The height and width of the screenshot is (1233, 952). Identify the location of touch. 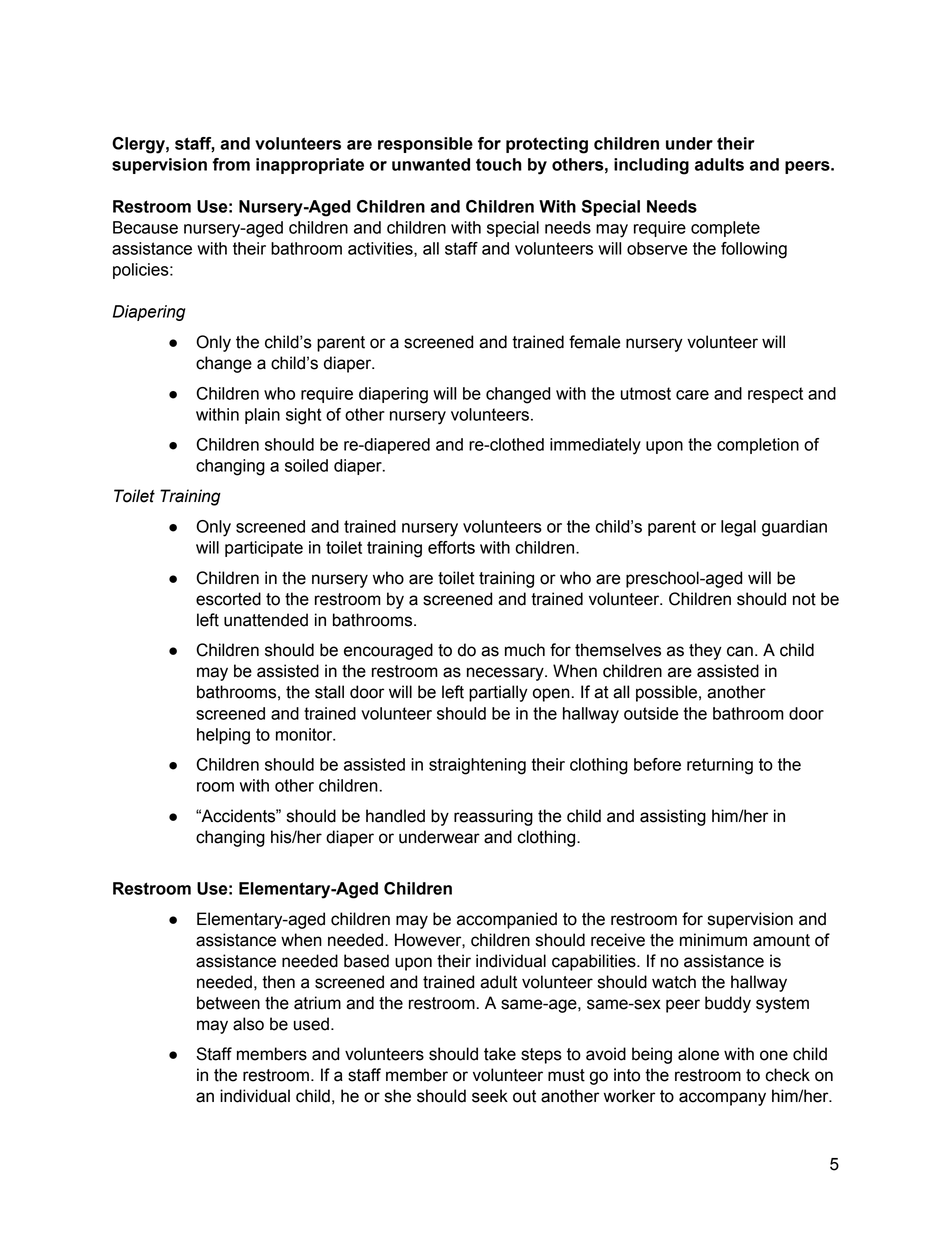
(499, 164).
